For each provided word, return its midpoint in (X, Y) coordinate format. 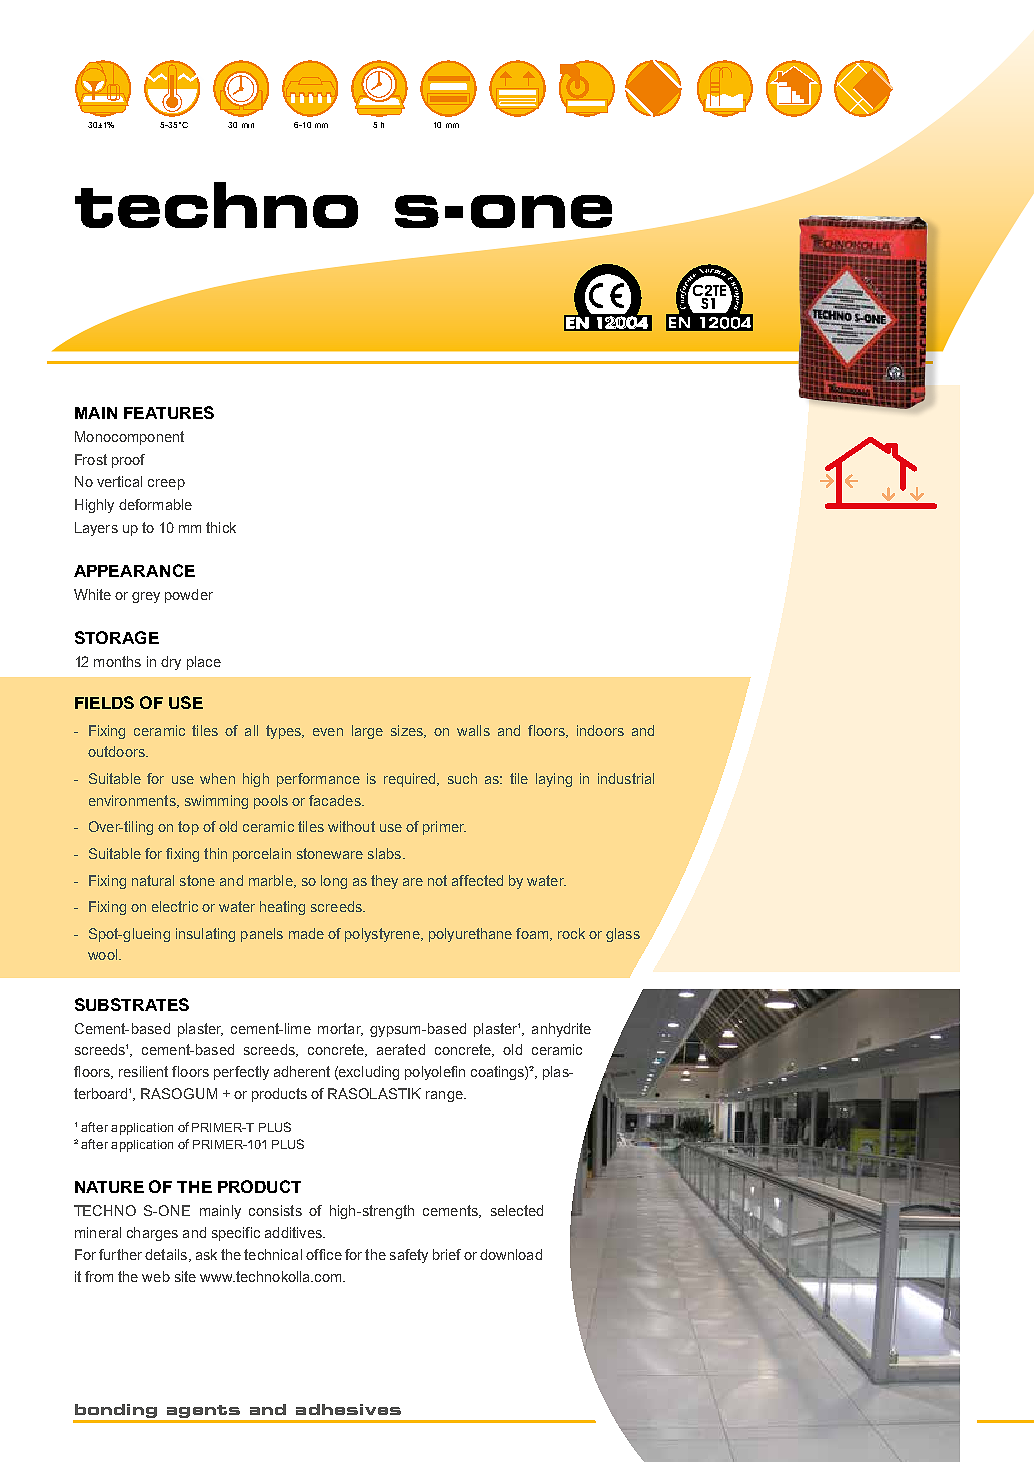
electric (175, 906)
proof (128, 461)
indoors (600, 730)
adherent (302, 1071)
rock (571, 933)
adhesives (348, 1409)
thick (221, 527)
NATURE (109, 1187)
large (367, 732)
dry (171, 663)
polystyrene (383, 935)
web (156, 1276)
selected (517, 1210)
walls (473, 730)
